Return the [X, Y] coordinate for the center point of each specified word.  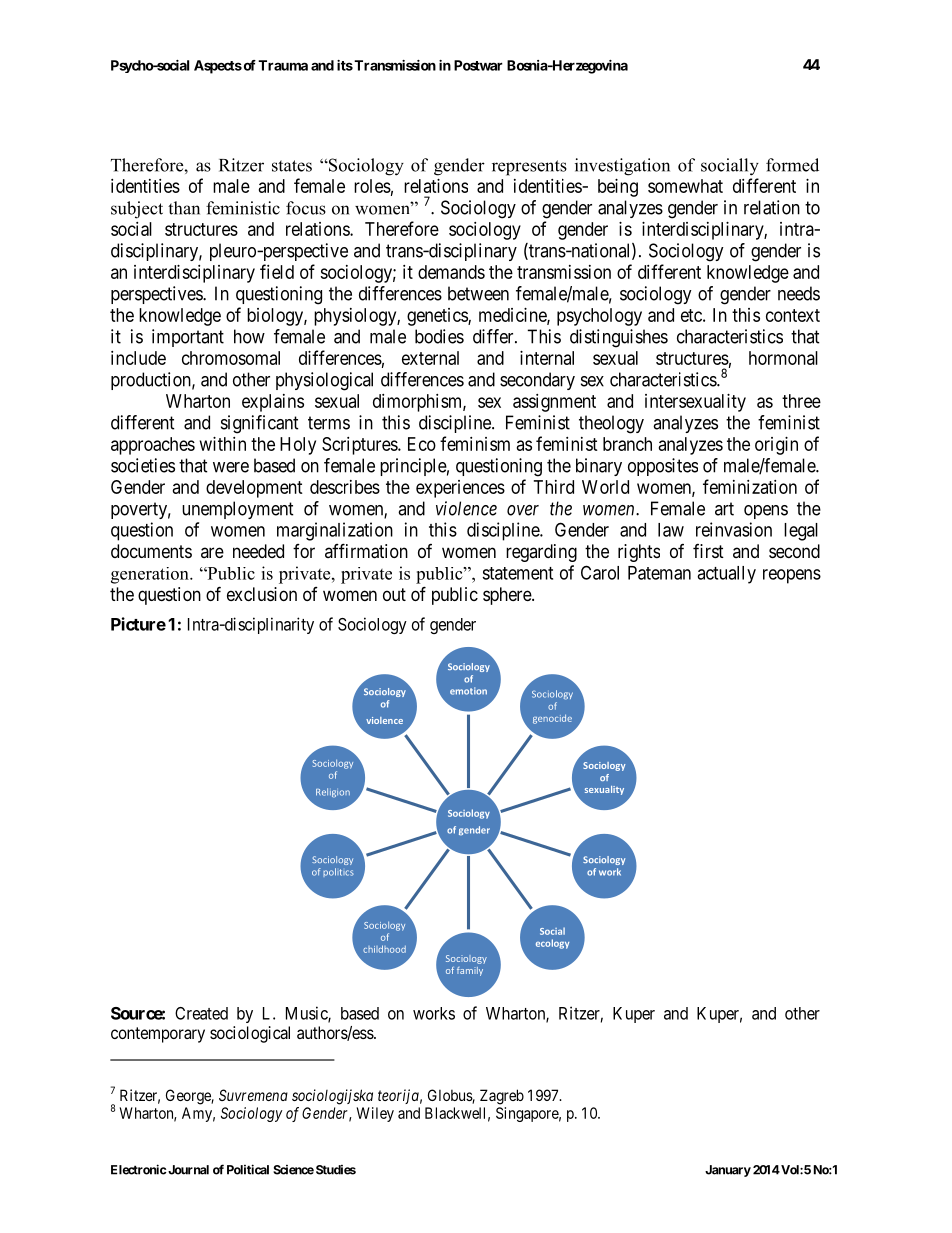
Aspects [218, 67]
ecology [552, 944]
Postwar [478, 65]
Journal [187, 1170]
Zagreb [502, 1097]
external [430, 358]
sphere [508, 596]
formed [792, 165]
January [728, 1171]
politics [338, 872]
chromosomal [231, 358]
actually [726, 575]
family [470, 971]
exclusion [262, 594]
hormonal [783, 358]
